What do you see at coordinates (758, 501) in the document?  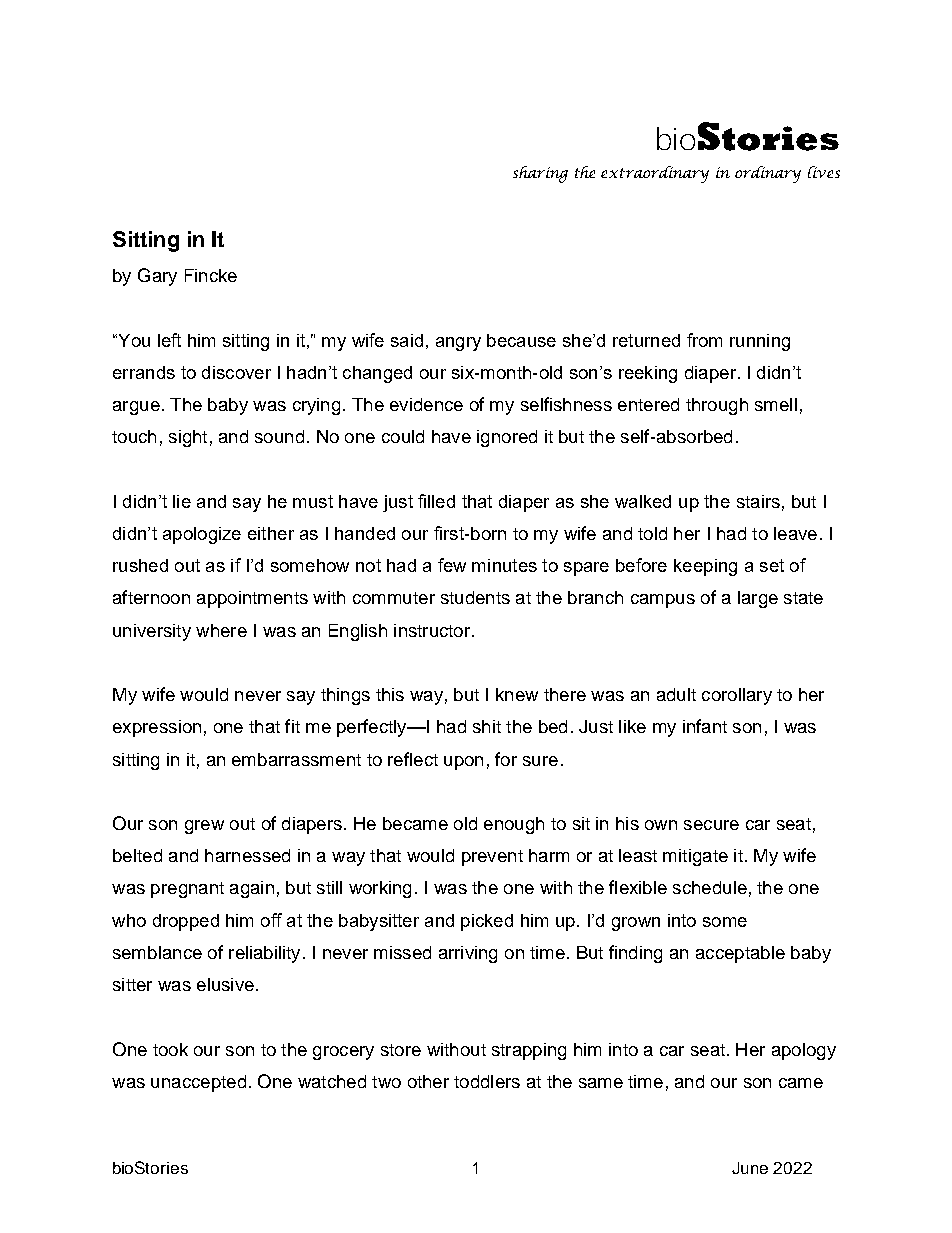 I see `stairs` at bounding box center [758, 501].
